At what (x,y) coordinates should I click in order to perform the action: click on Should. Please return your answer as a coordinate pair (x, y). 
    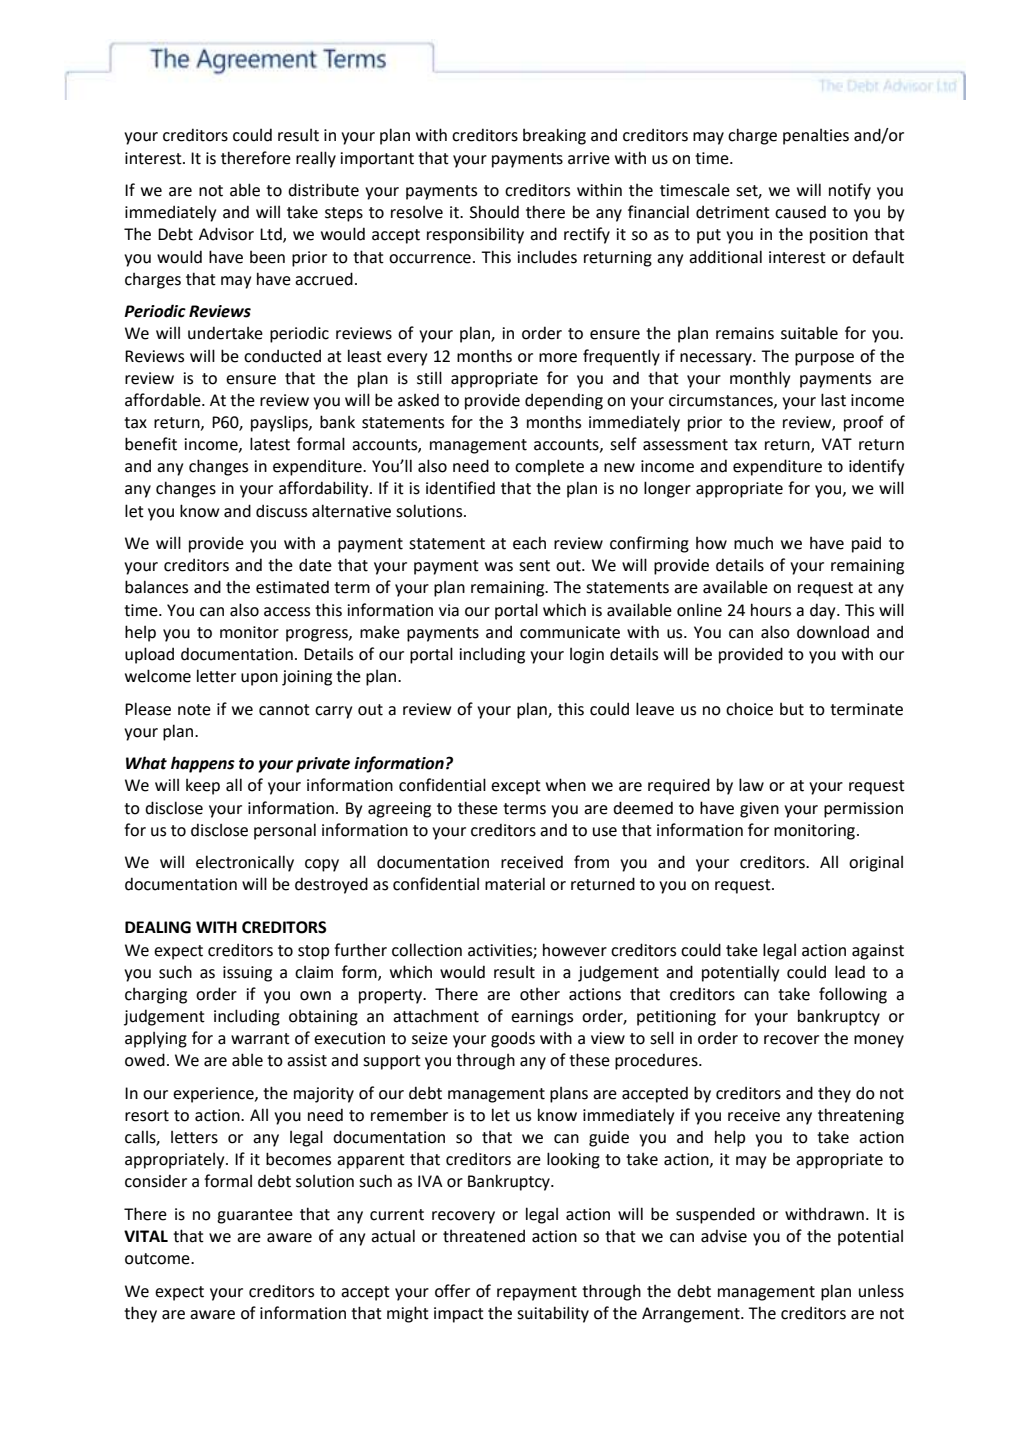
    Looking at the image, I should click on (494, 212).
